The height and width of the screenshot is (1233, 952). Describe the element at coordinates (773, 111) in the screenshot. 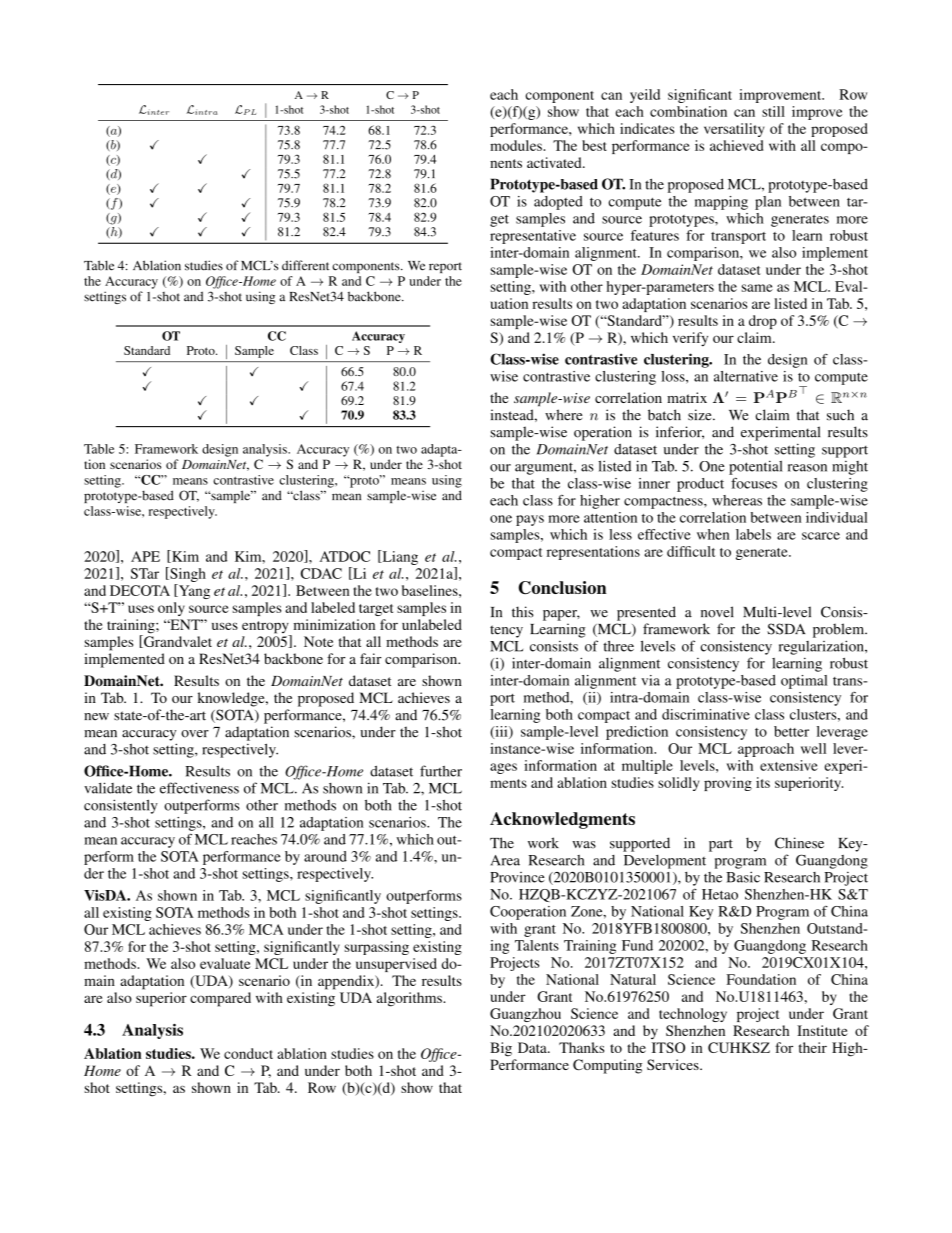

I see `still` at that location.
